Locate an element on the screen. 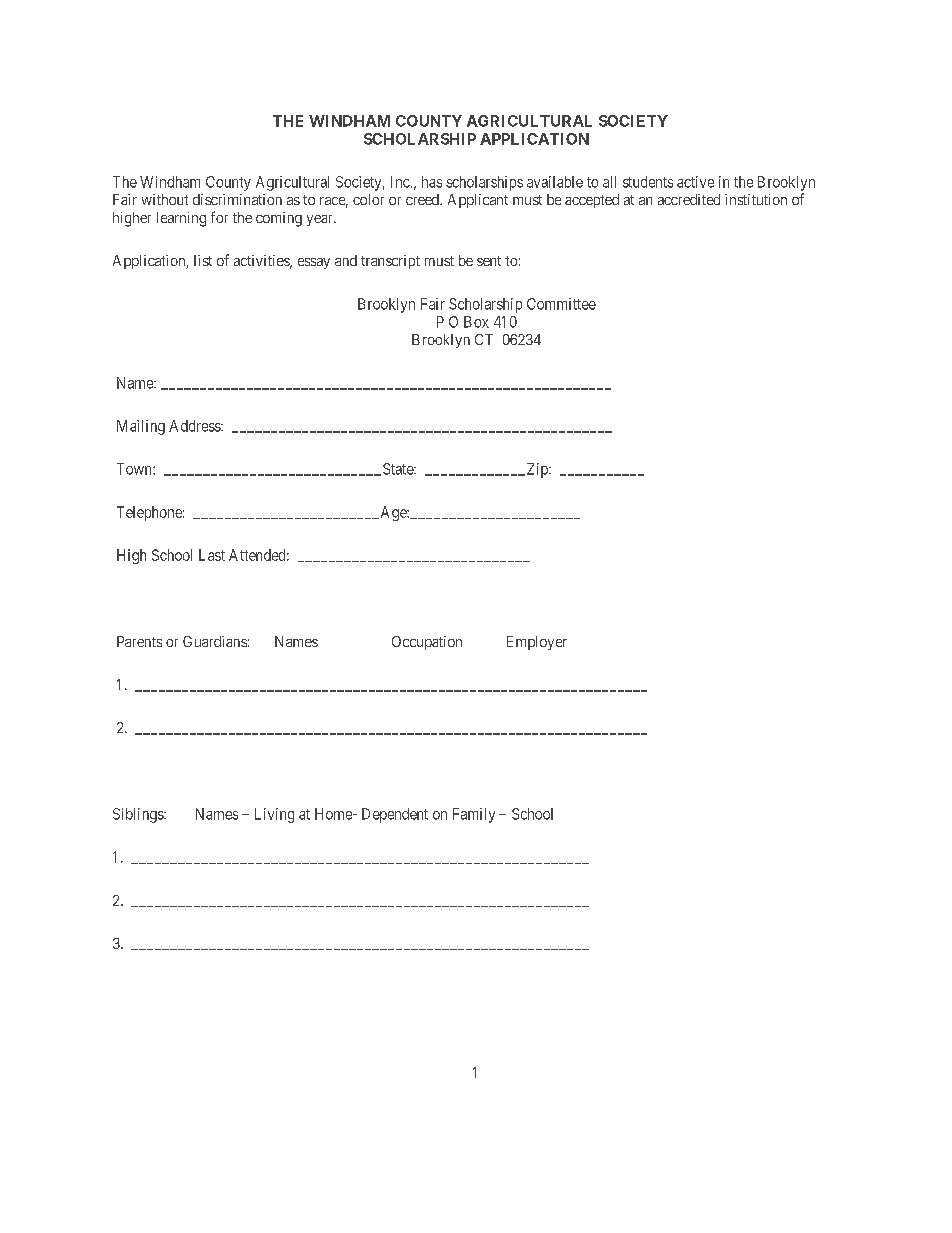 Image resolution: width=952 pixels, height=1233 pixels. Town is located at coordinates (135, 469).
